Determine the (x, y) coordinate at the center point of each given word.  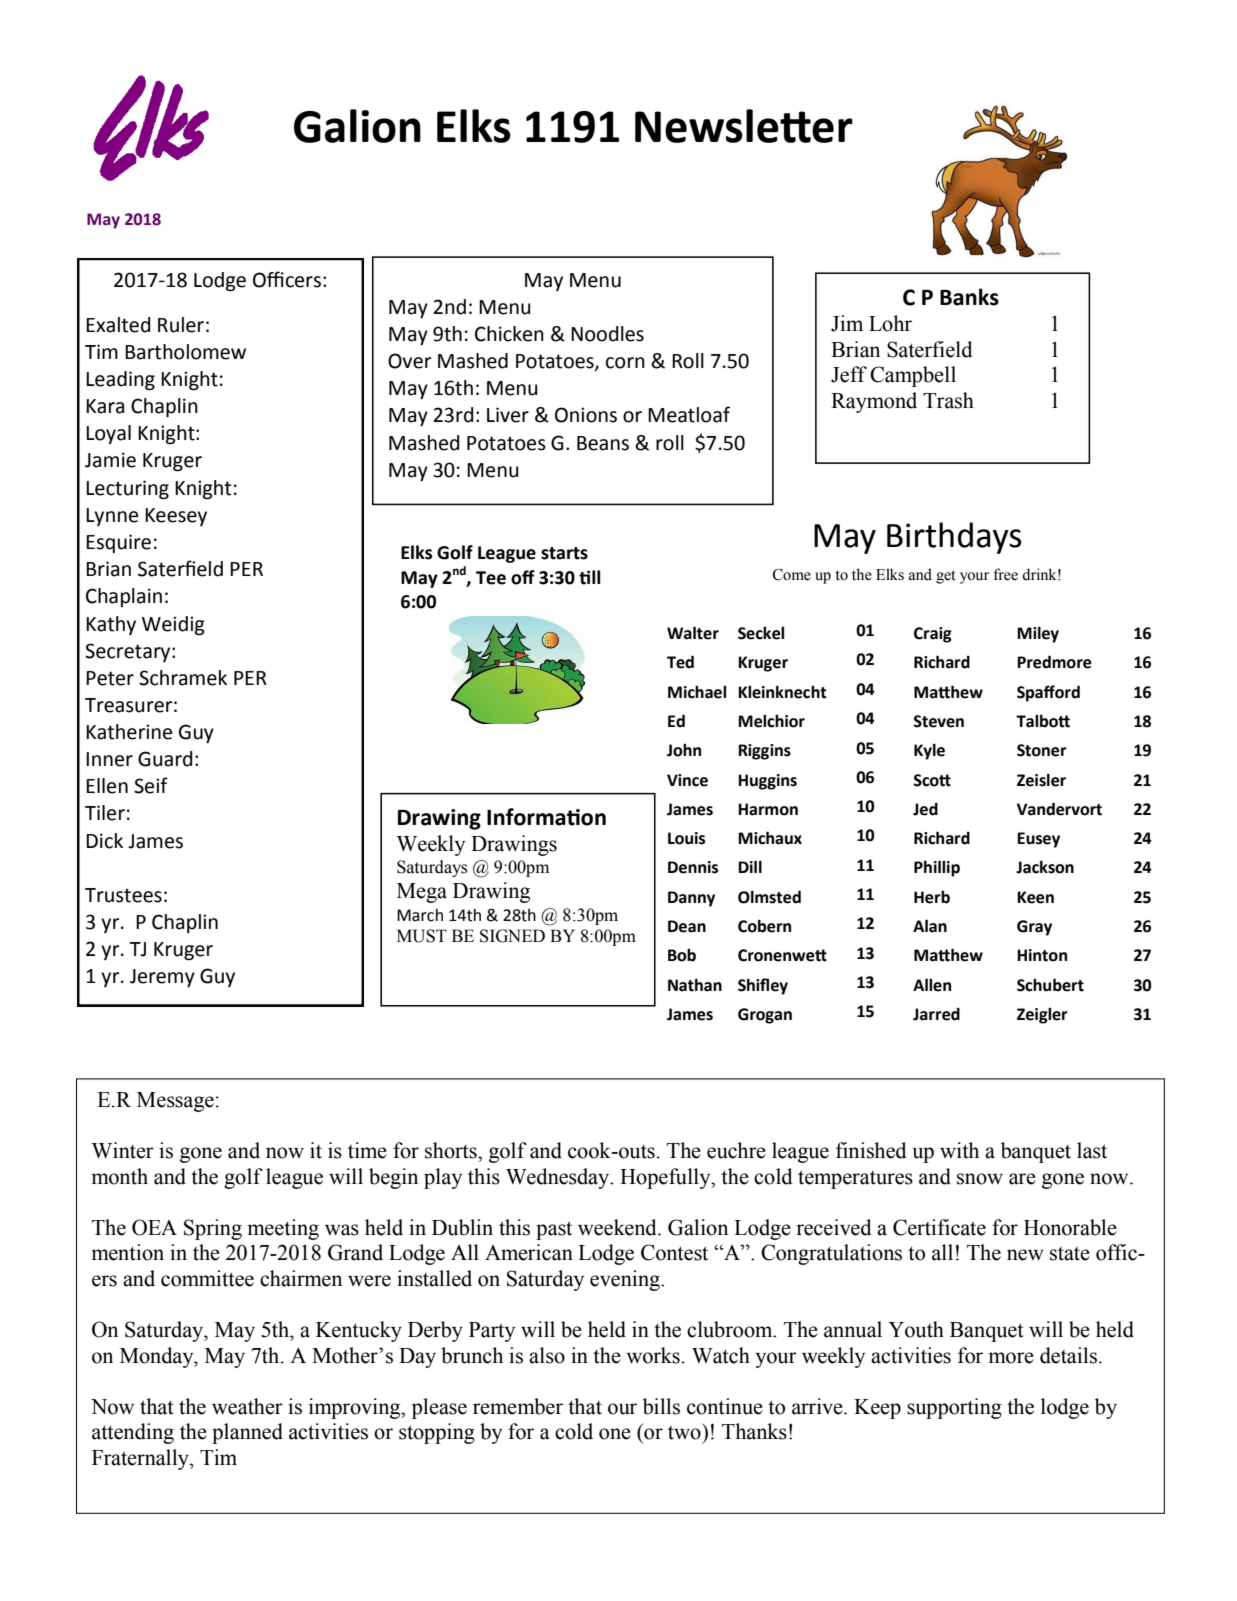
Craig (933, 635)
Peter (110, 678)
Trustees (123, 895)
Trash (948, 400)
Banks (969, 297)
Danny (691, 899)
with (959, 1150)
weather (247, 1406)
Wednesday (559, 1178)
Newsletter (744, 126)
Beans (603, 443)
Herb (932, 897)
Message (175, 1102)
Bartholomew (185, 352)
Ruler (181, 325)
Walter (693, 633)
